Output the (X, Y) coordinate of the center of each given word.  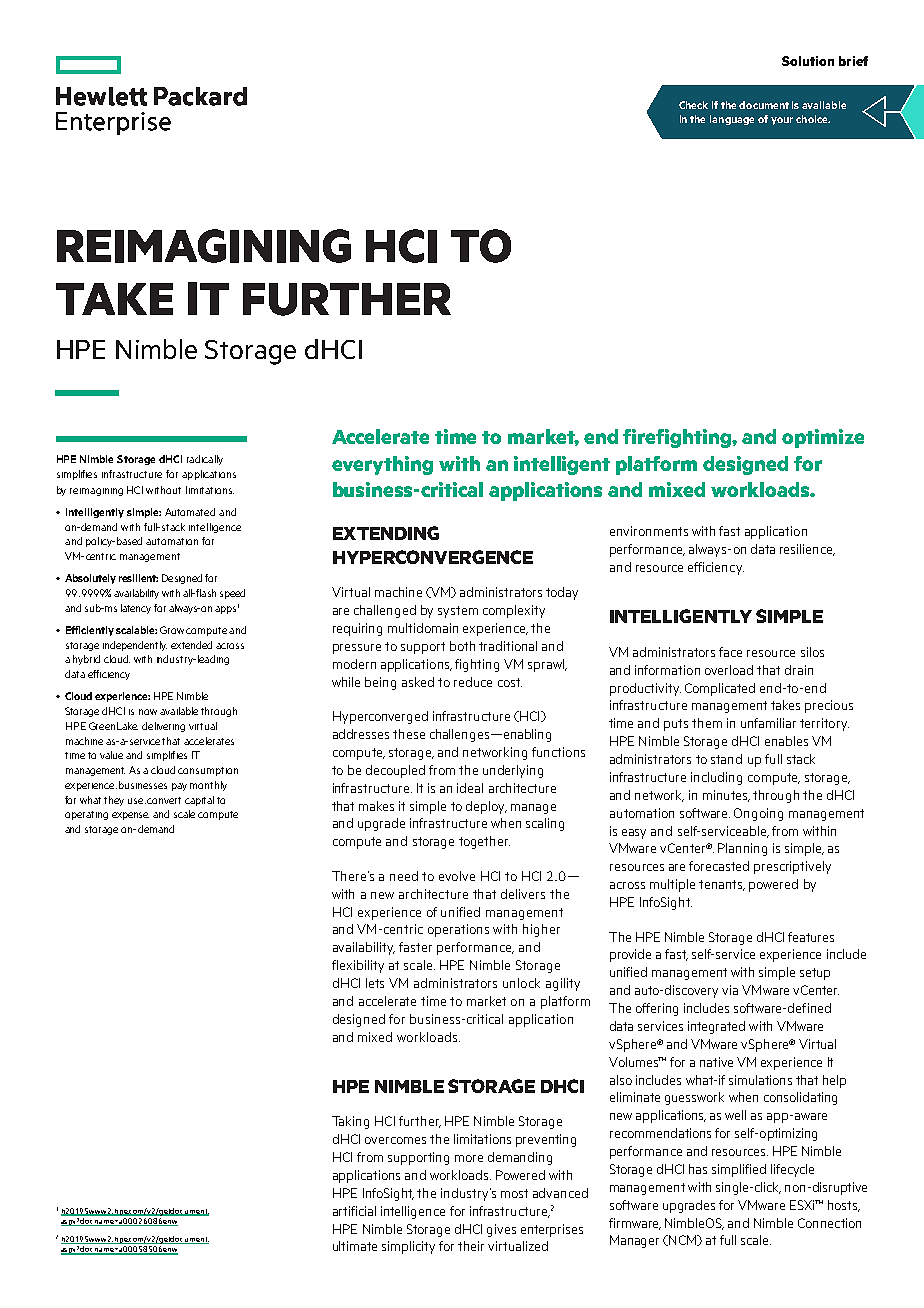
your (782, 121)
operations (458, 930)
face (730, 652)
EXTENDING (386, 533)
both (462, 646)
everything (382, 465)
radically (205, 460)
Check (693, 105)
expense (130, 816)
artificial (354, 1211)
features (811, 937)
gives (501, 1230)
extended (191, 645)
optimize (823, 438)
